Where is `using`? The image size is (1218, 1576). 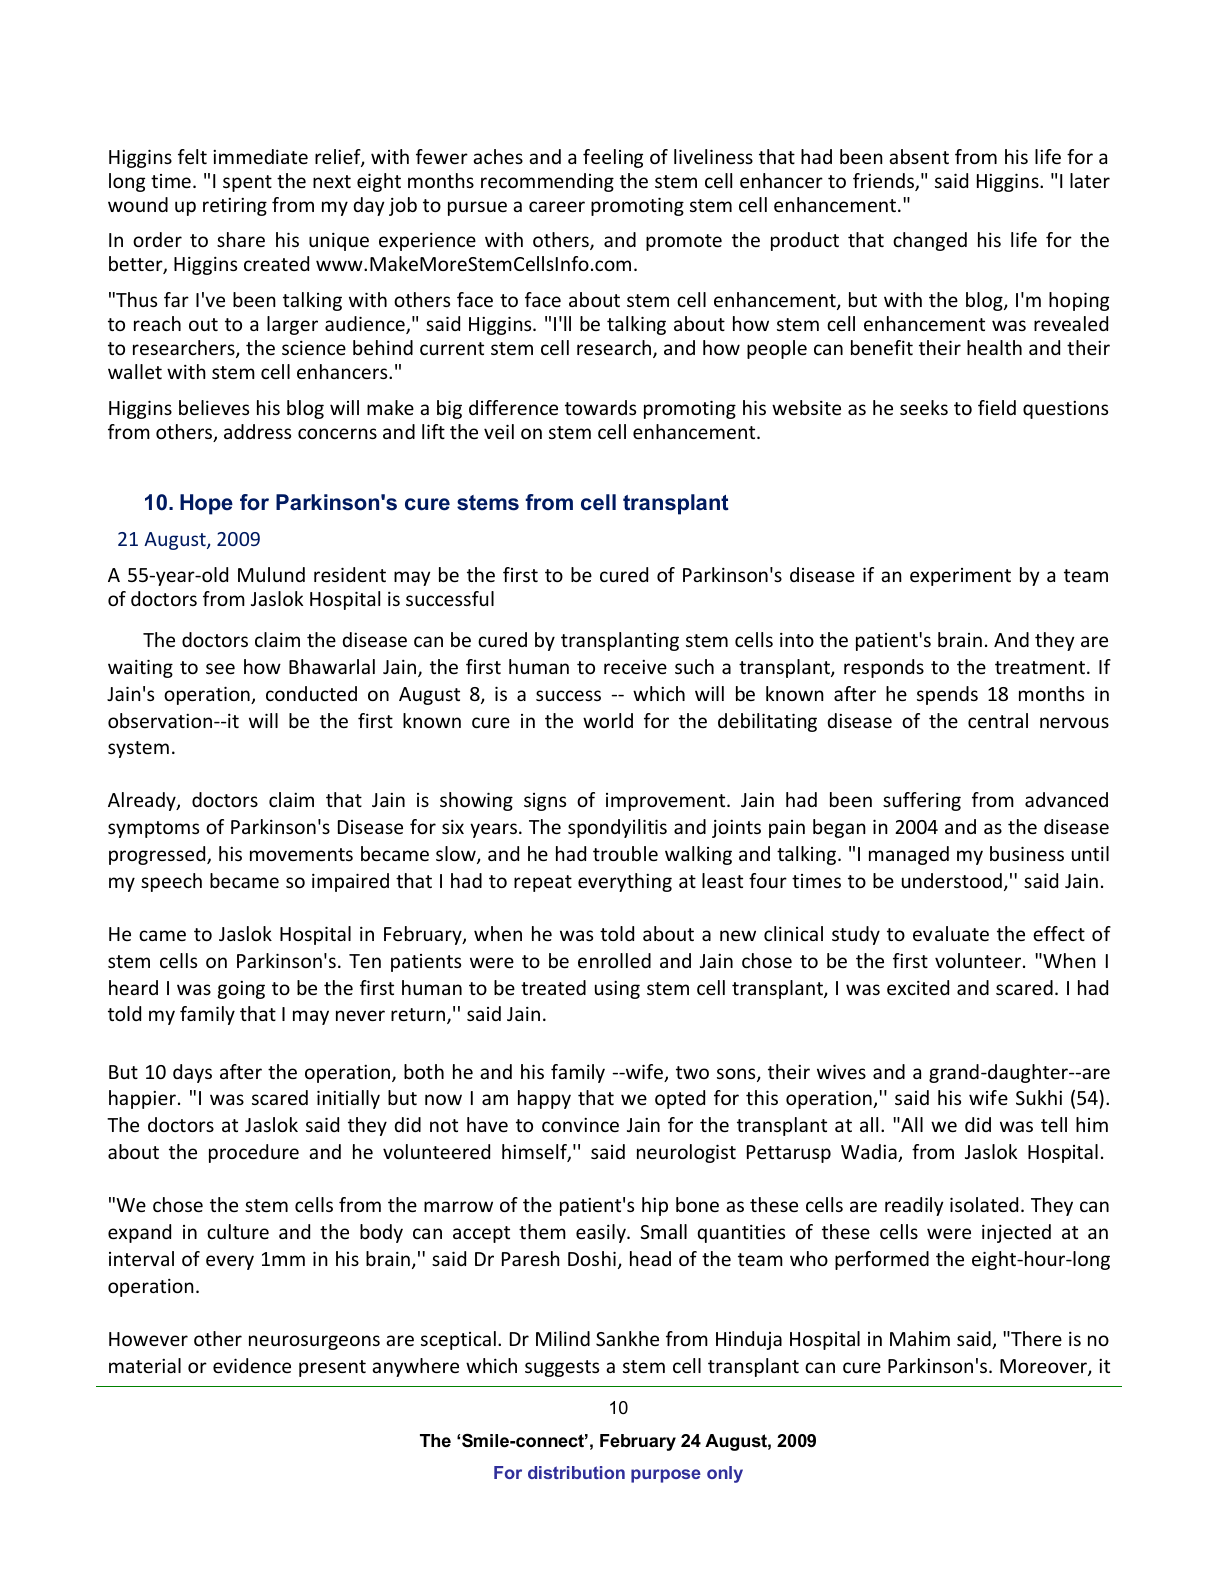 using is located at coordinates (617, 990).
